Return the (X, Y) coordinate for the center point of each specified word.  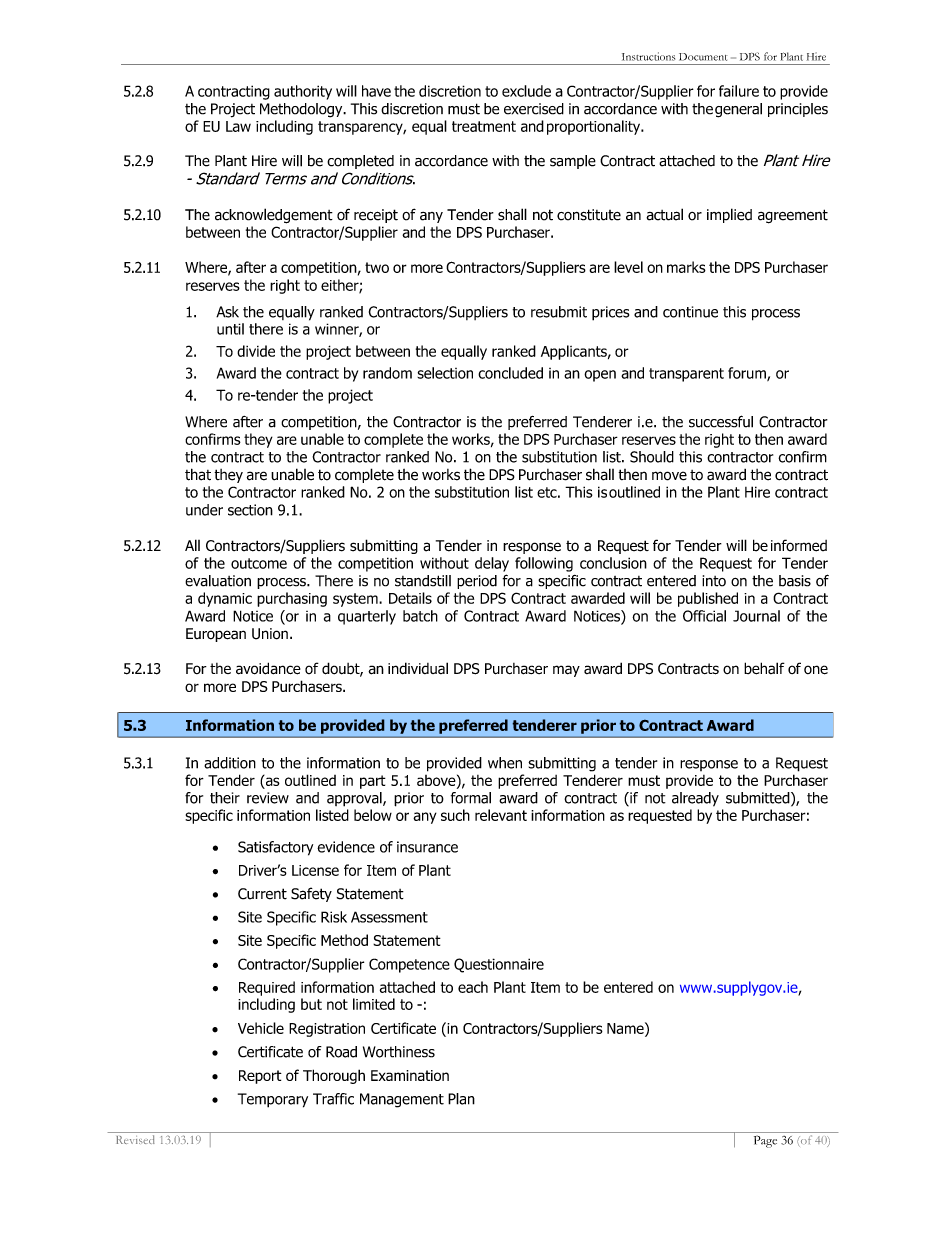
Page (765, 1141)
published (708, 599)
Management (402, 1100)
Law (238, 126)
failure (739, 91)
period (477, 582)
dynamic (225, 599)
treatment (484, 126)
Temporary (273, 1100)
